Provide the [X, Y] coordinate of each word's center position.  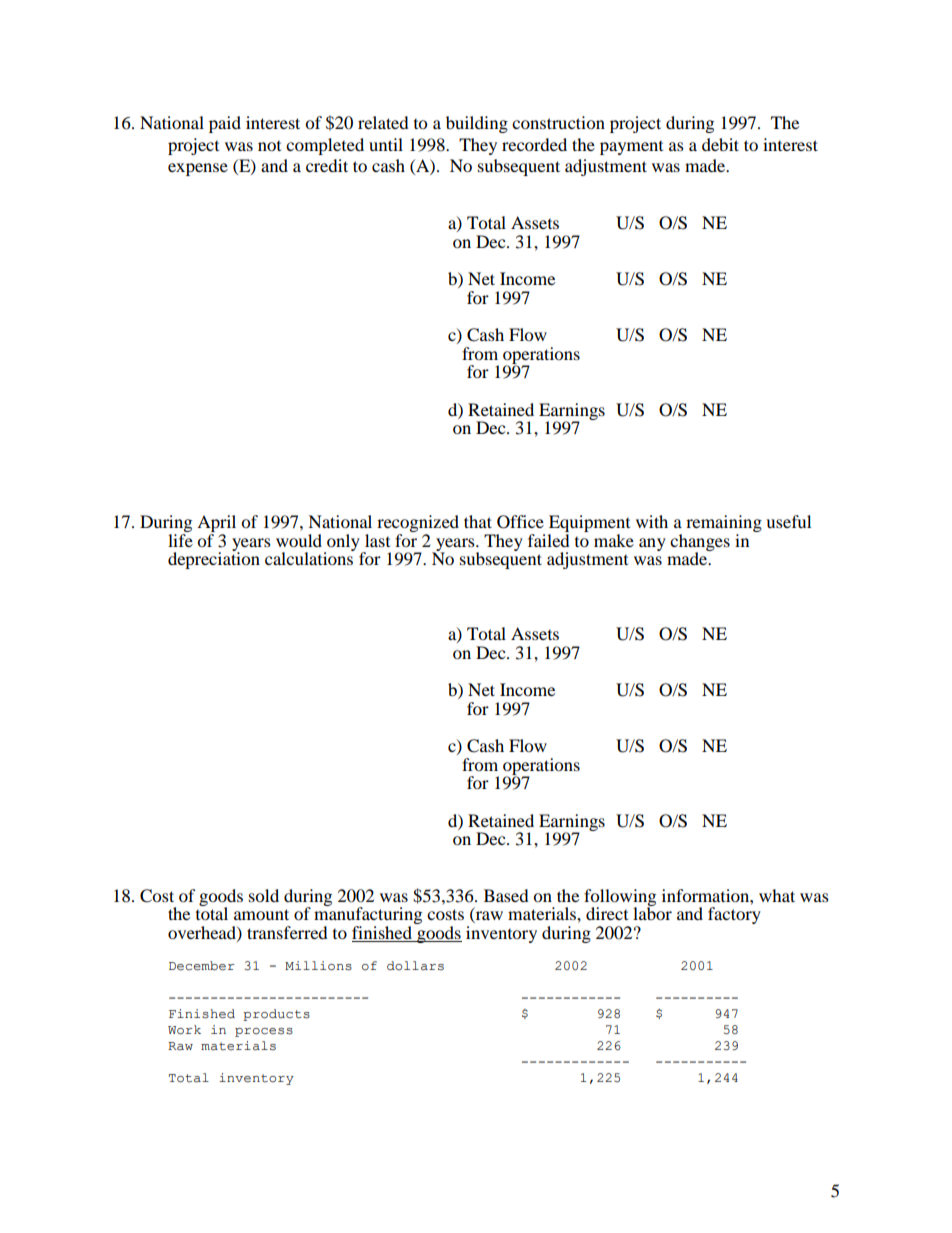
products [276, 1015]
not [269, 146]
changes [700, 543]
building [477, 124]
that [478, 521]
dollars [415, 966]
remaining [724, 523]
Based [506, 895]
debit [720, 144]
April [216, 523]
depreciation [214, 559]
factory [734, 915]
